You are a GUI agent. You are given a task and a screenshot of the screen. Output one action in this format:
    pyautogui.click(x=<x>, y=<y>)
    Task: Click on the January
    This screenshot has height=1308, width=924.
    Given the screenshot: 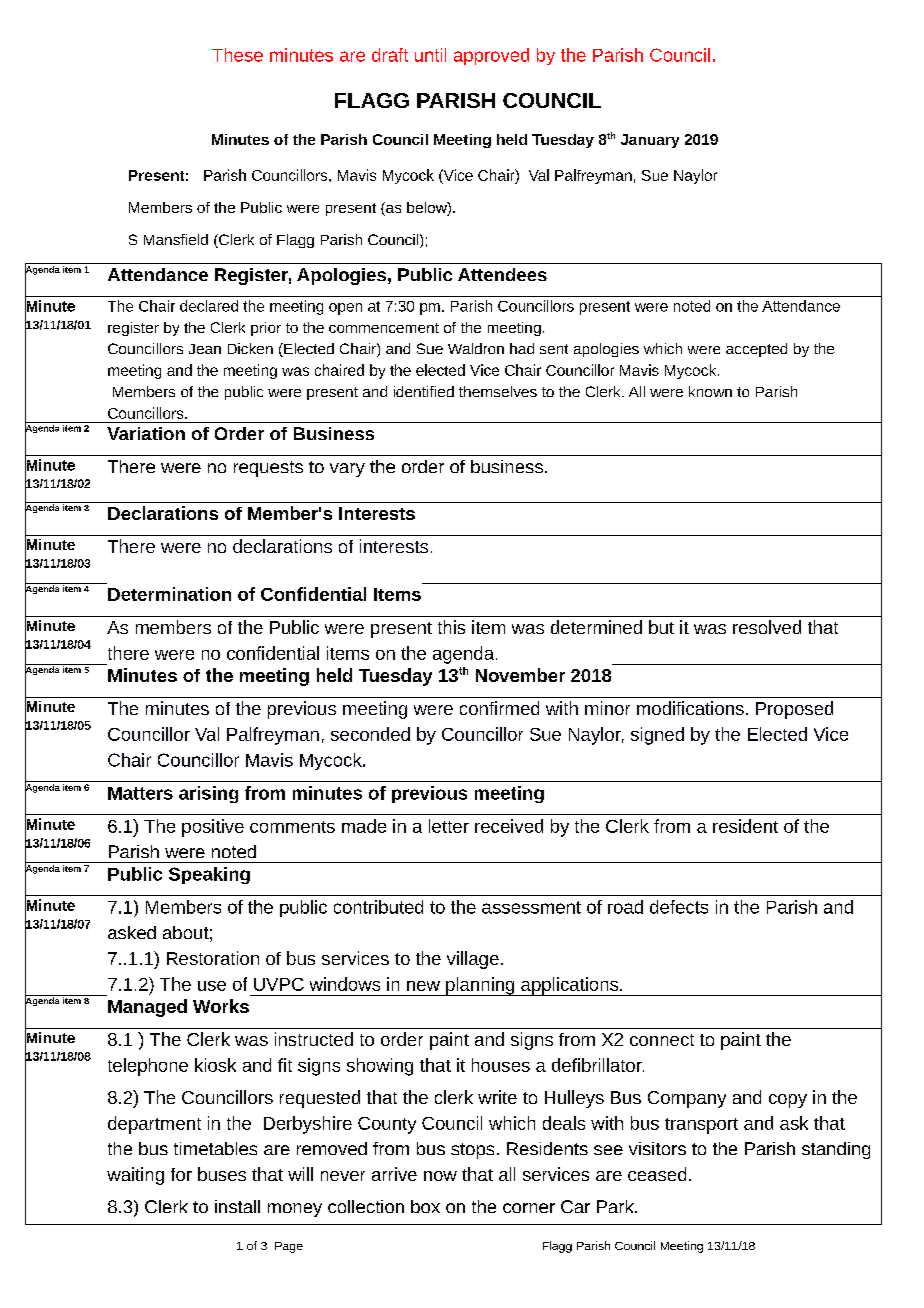 What is the action you would take?
    pyautogui.click(x=650, y=141)
